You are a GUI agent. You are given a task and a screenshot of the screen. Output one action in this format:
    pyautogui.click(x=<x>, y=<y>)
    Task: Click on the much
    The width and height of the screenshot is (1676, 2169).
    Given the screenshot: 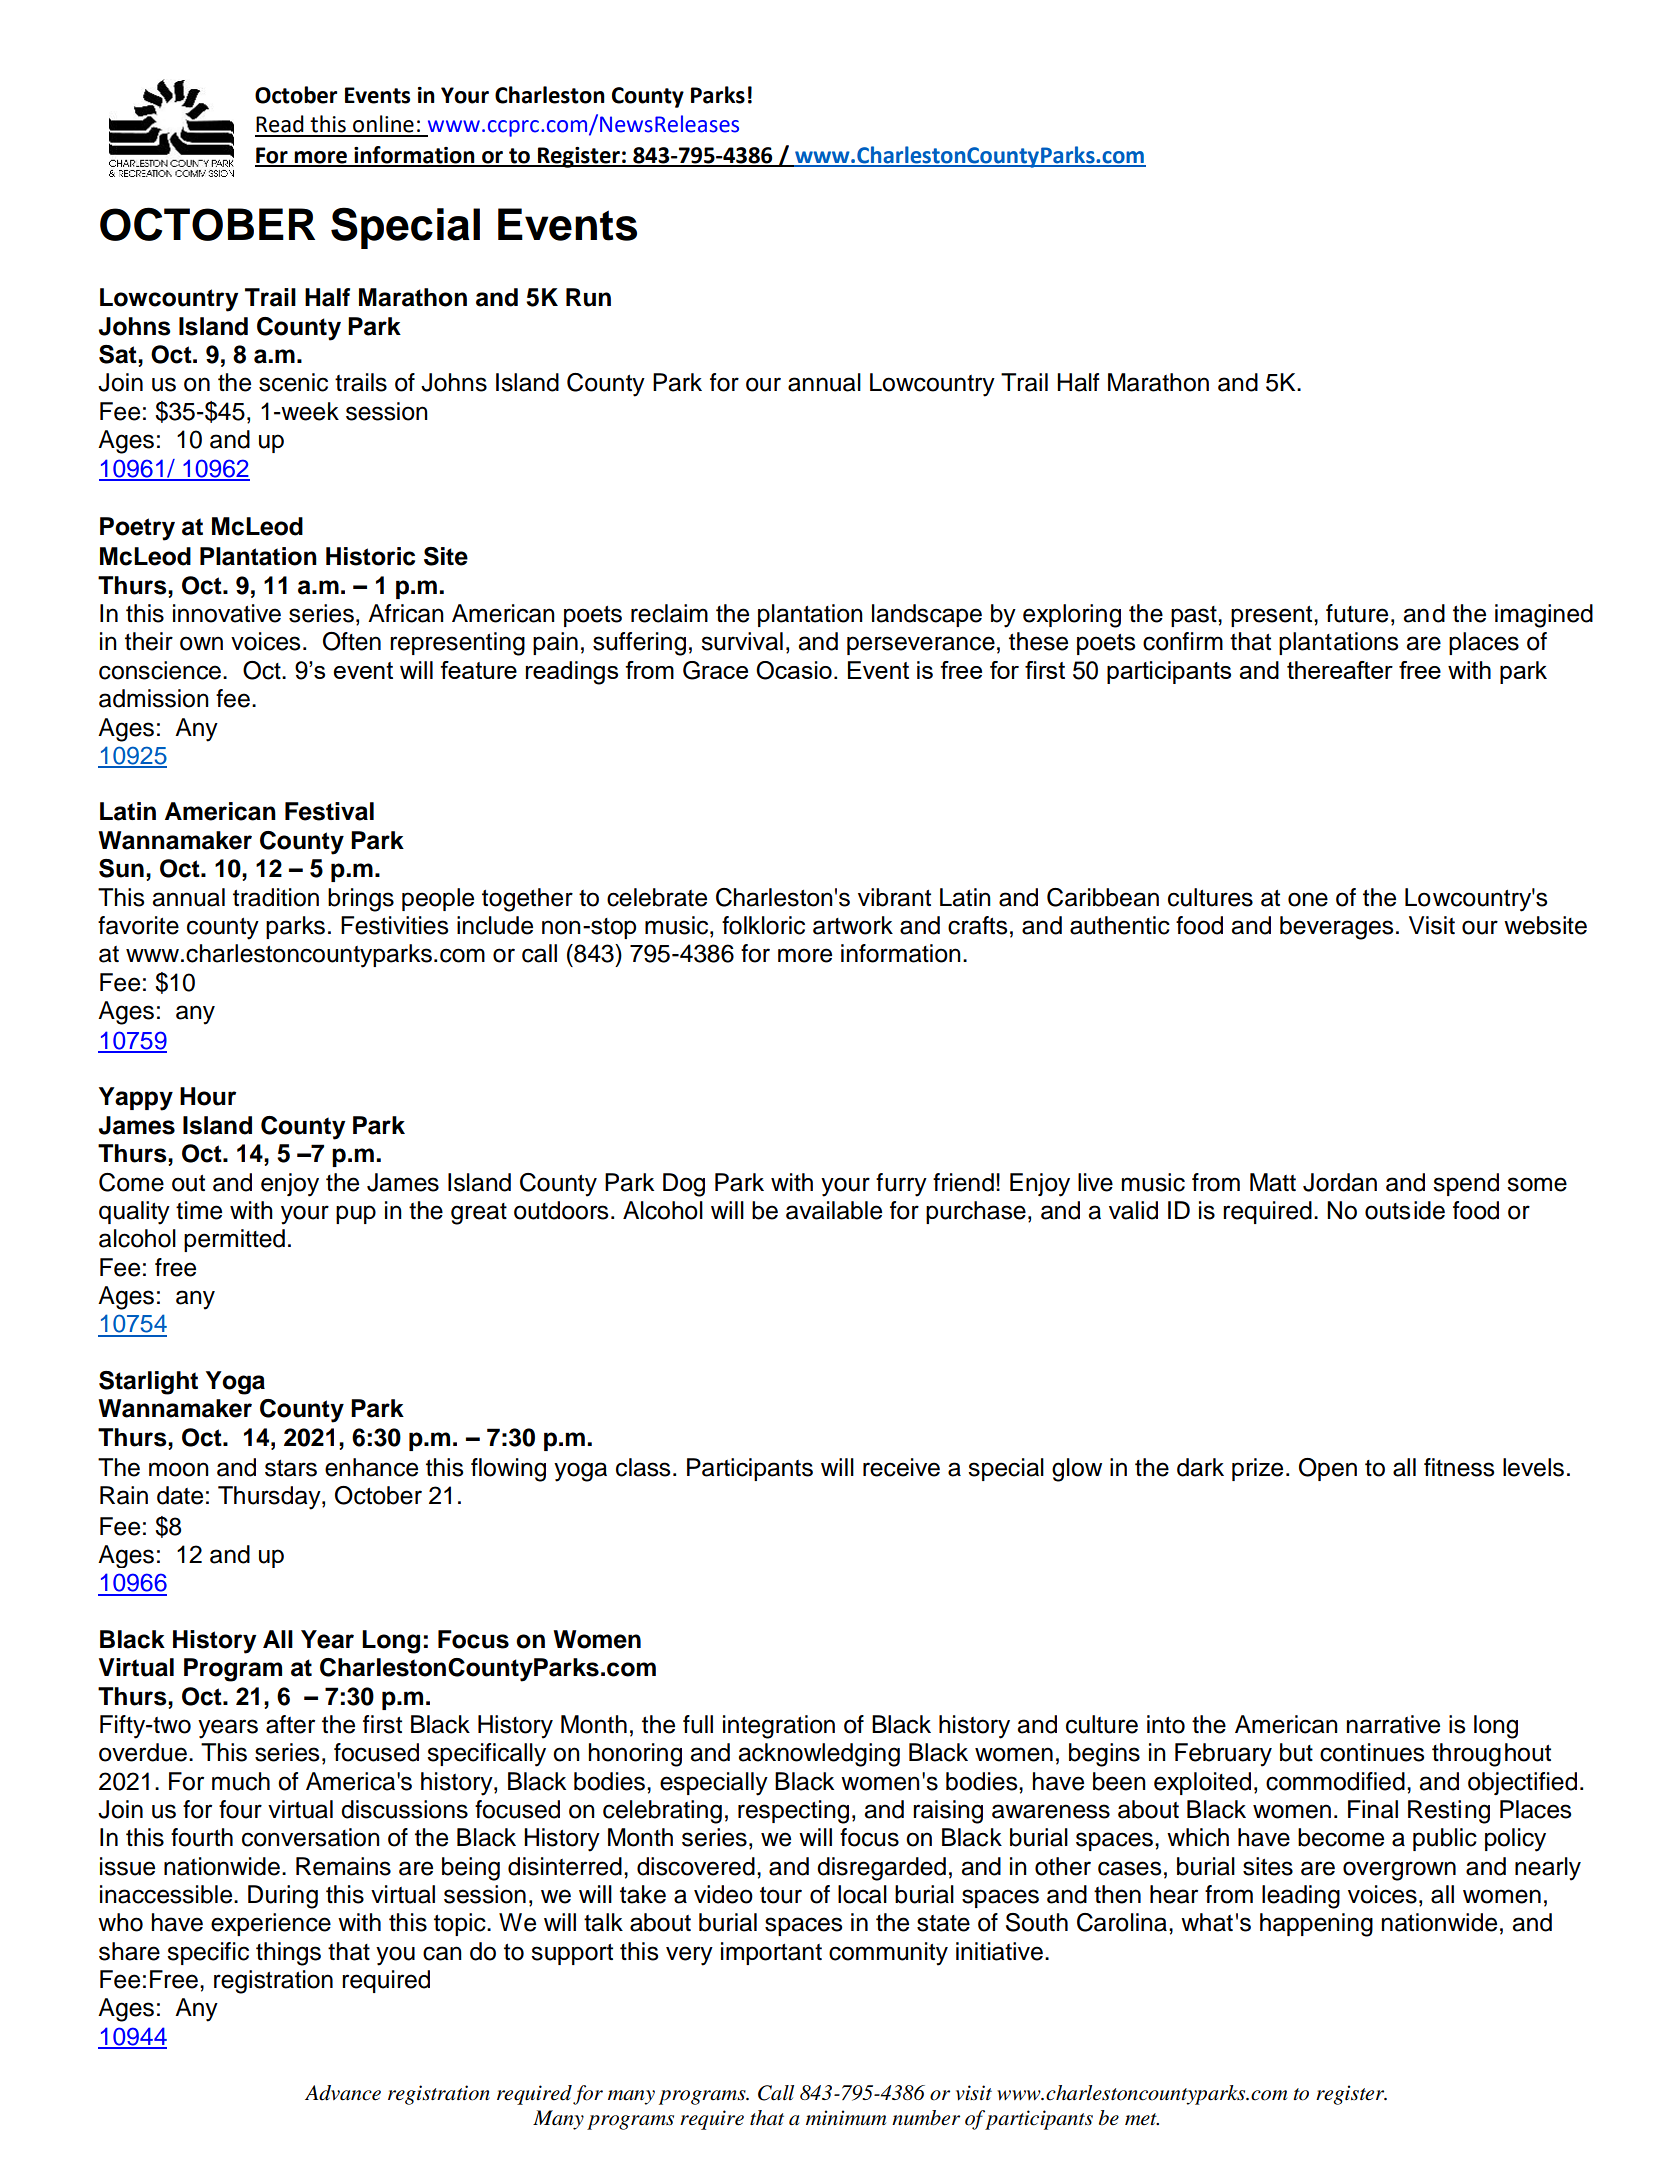 What is the action you would take?
    pyautogui.click(x=241, y=1781)
